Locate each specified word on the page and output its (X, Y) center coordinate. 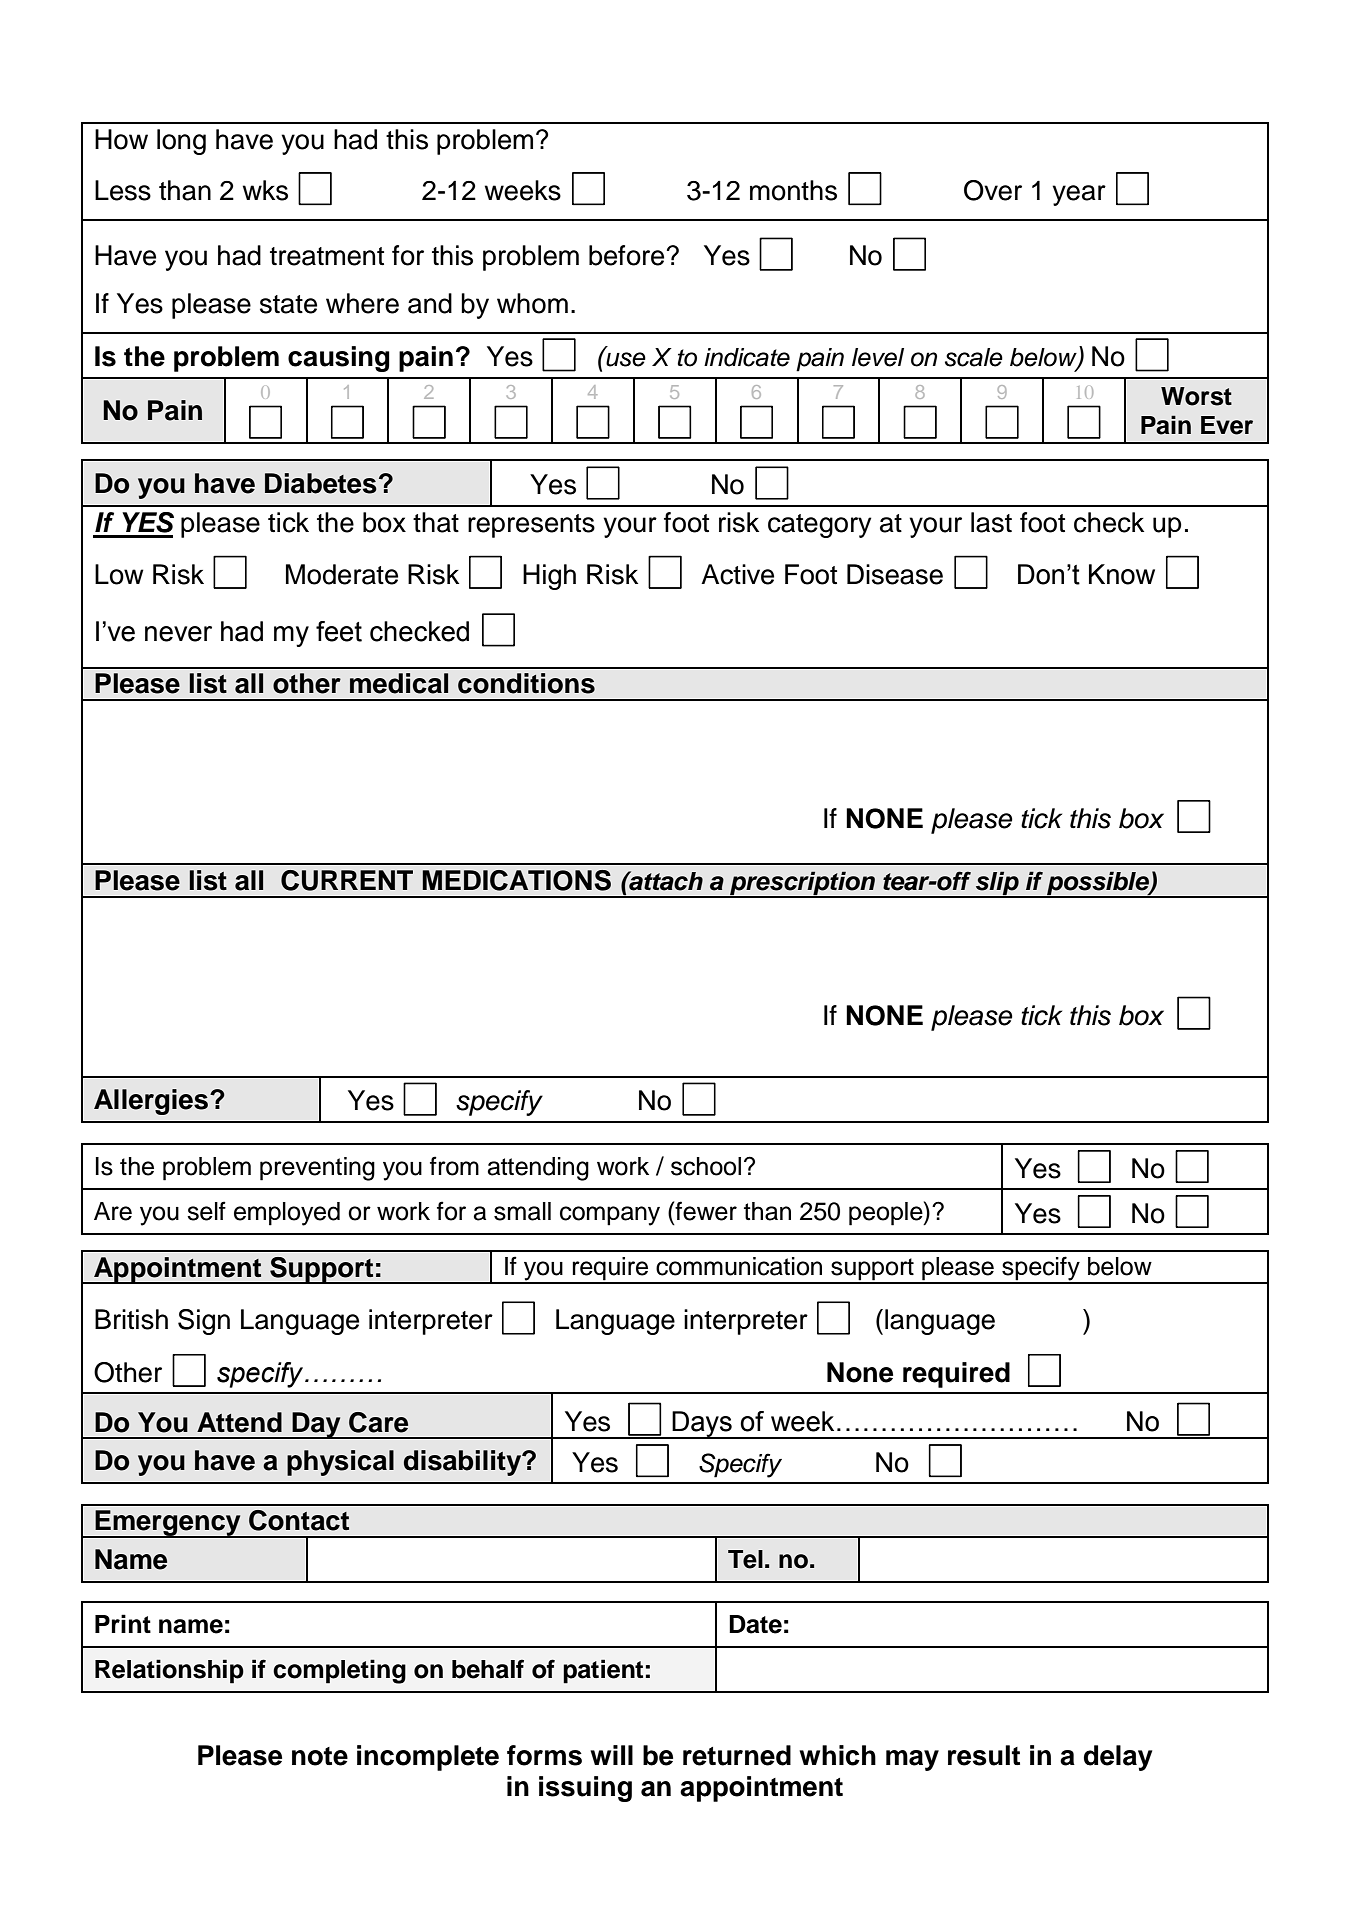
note (320, 1756)
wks (265, 190)
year (1079, 195)
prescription (802, 884)
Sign (204, 1322)
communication (739, 1266)
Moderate (342, 574)
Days (702, 1425)
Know (1122, 574)
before (626, 255)
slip (997, 884)
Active (737, 574)
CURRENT (347, 880)
